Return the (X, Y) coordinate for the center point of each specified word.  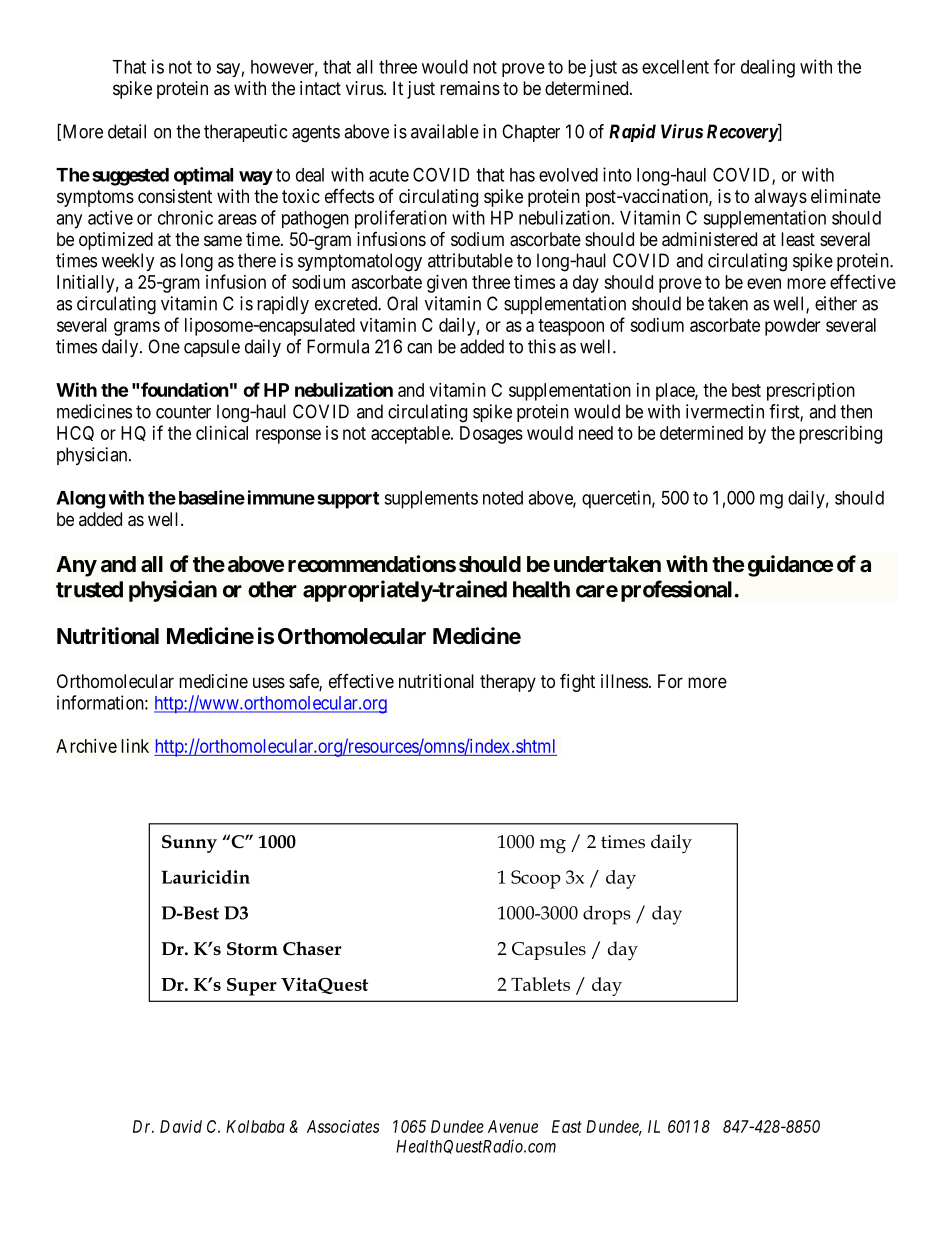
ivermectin (725, 411)
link (135, 746)
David (181, 1126)
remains (470, 88)
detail (127, 131)
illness (624, 681)
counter (183, 412)
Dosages (491, 435)
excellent (675, 67)
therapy (508, 683)
